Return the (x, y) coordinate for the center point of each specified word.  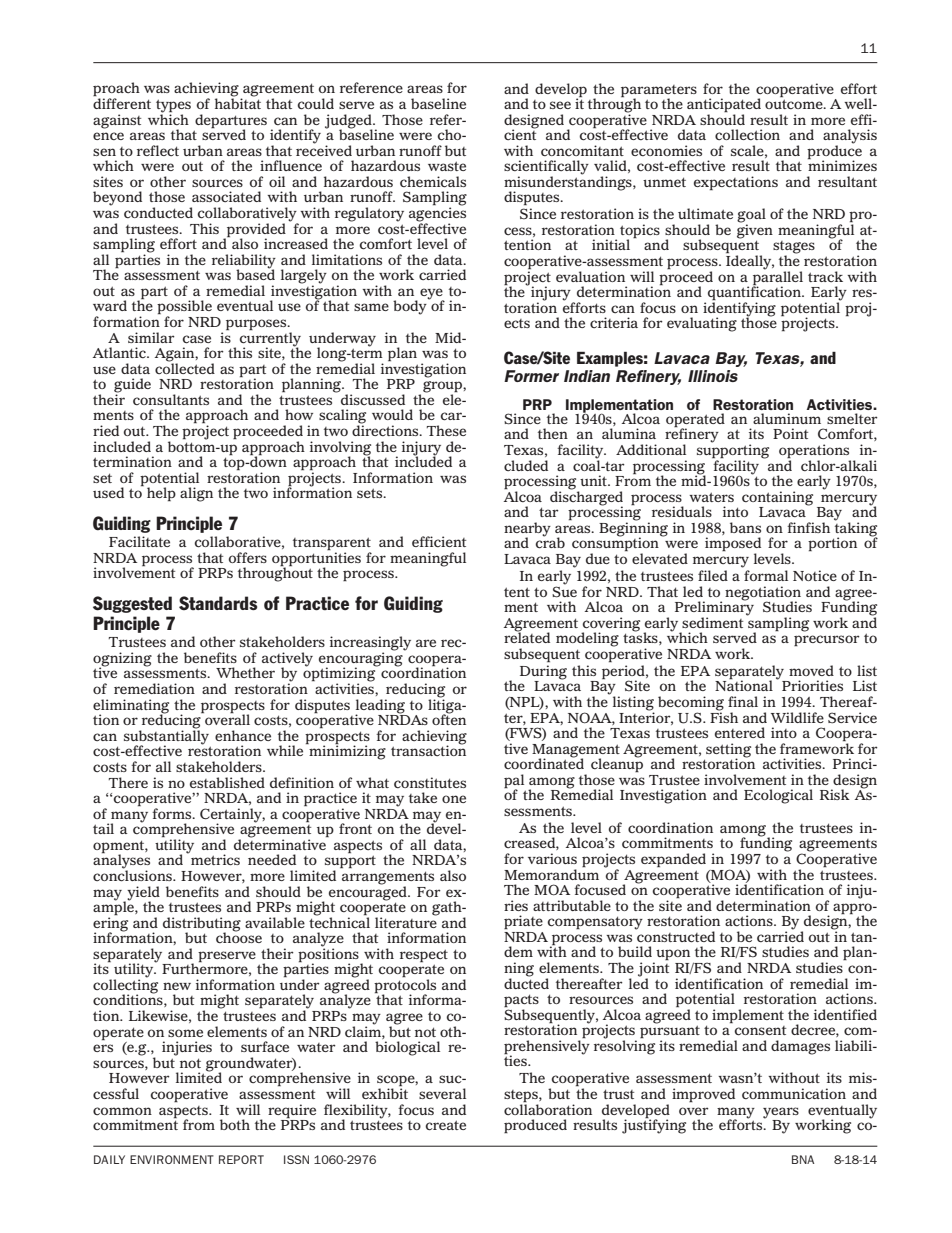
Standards (218, 603)
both (235, 1124)
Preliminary (714, 608)
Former (531, 376)
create (445, 1125)
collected (185, 367)
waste (447, 166)
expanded (673, 860)
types (173, 107)
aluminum (787, 418)
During (543, 673)
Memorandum (551, 873)
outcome (795, 103)
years (781, 1113)
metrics (214, 859)
